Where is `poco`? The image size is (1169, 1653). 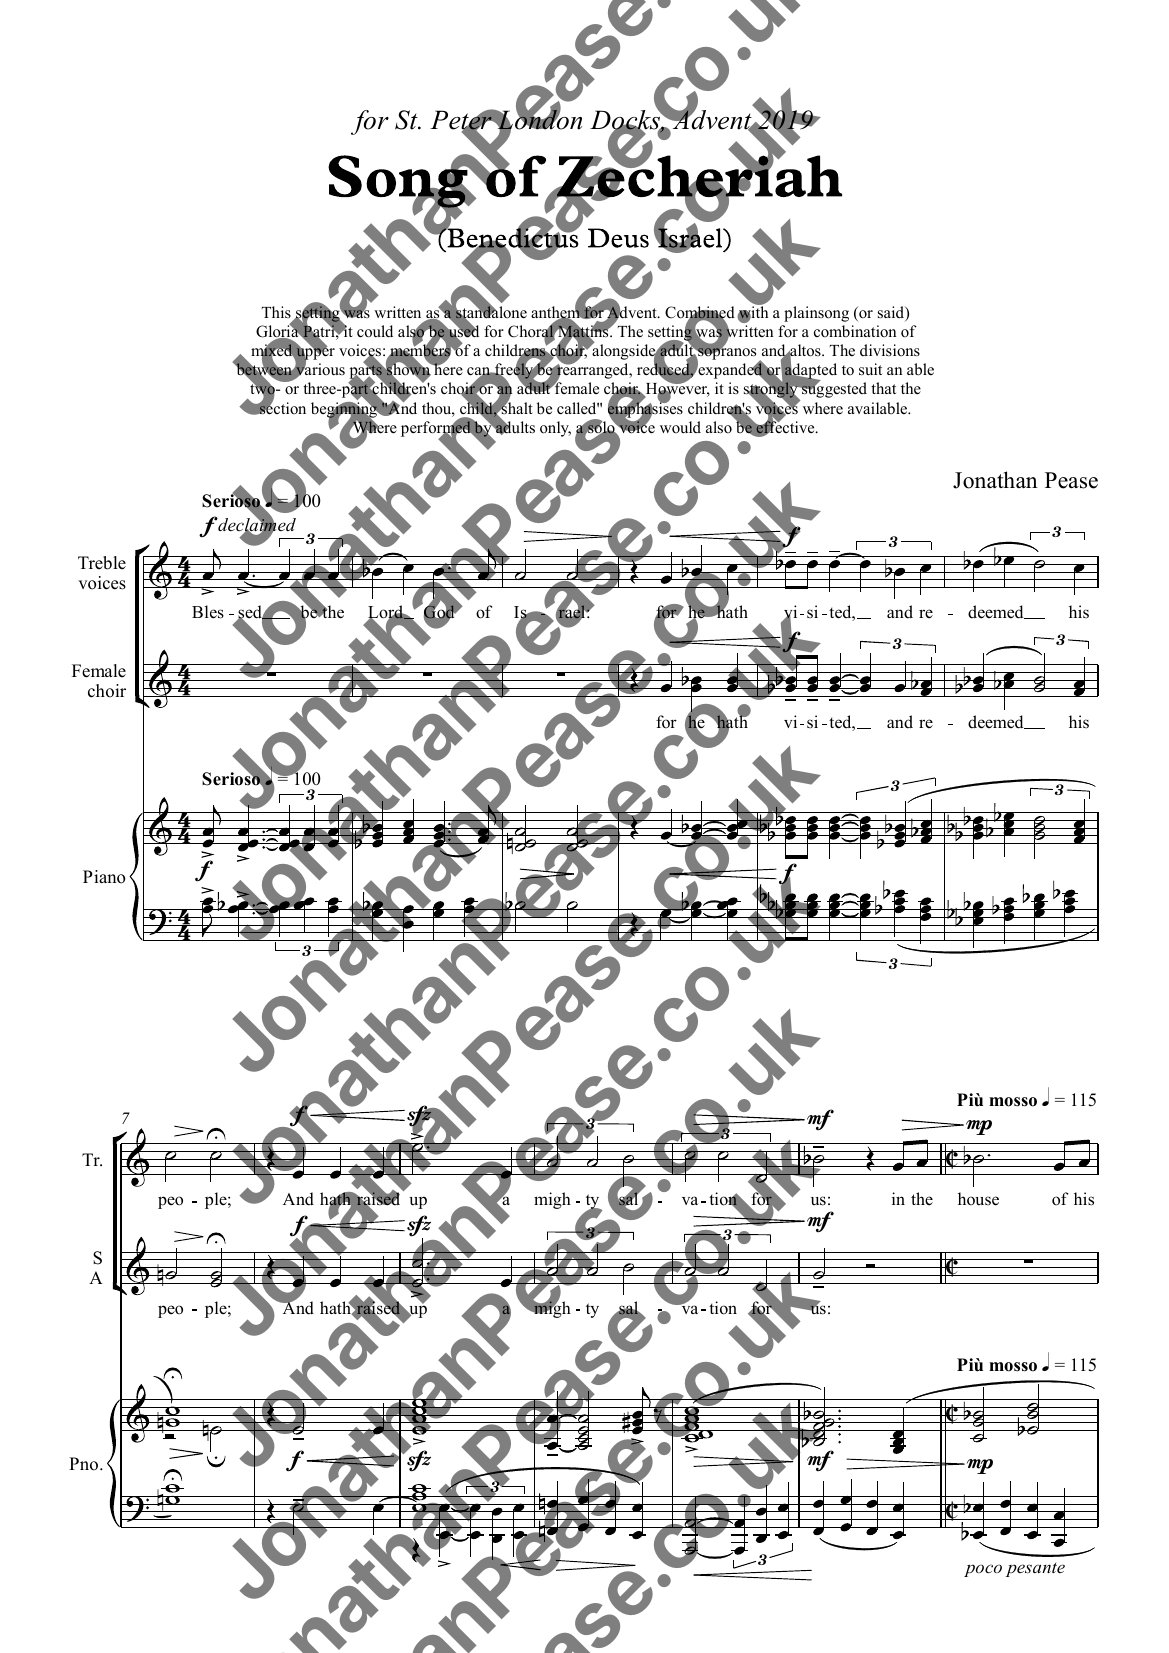
poco is located at coordinates (983, 1570).
